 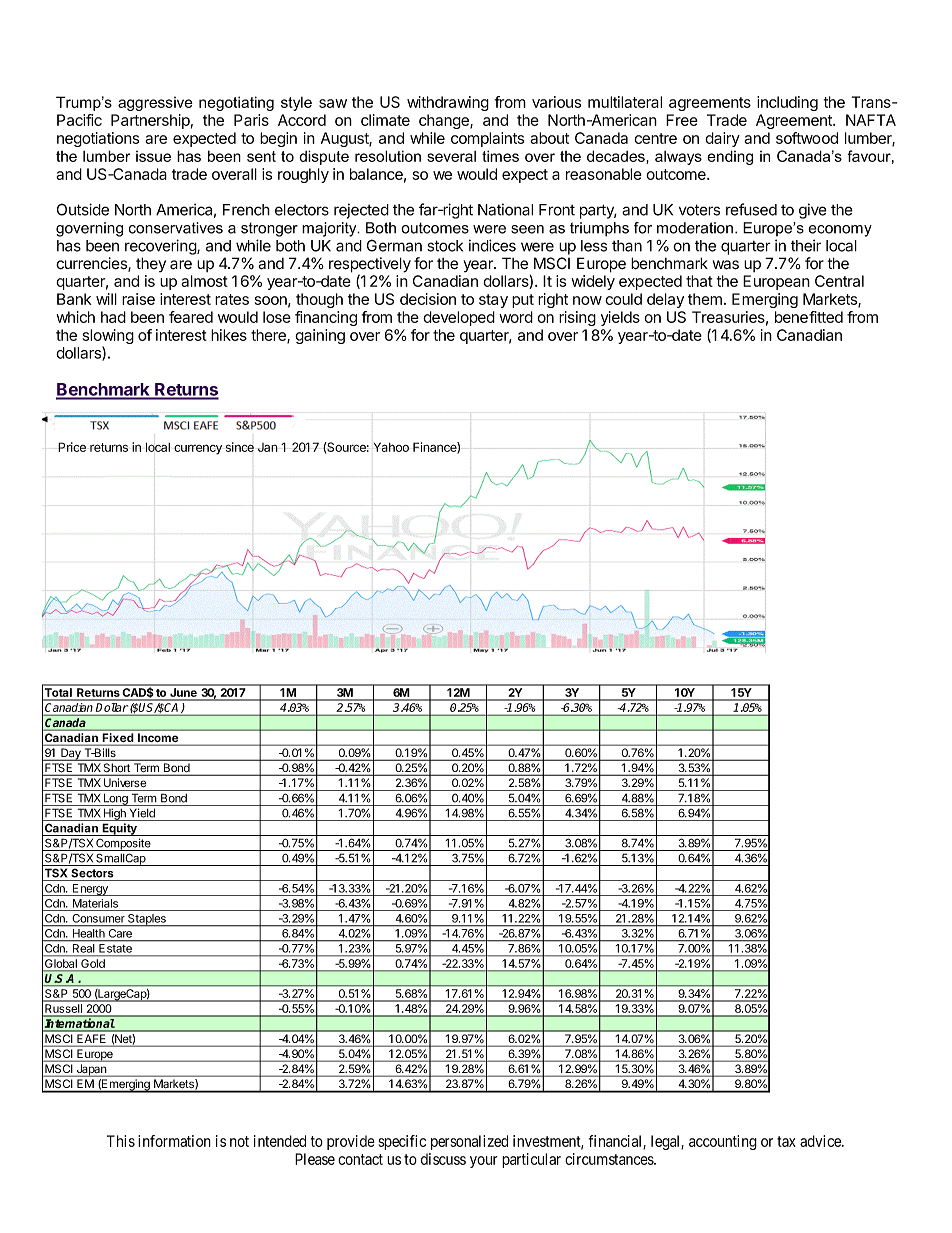 What do you see at coordinates (487, 139) in the screenshot?
I see `complaints` at bounding box center [487, 139].
